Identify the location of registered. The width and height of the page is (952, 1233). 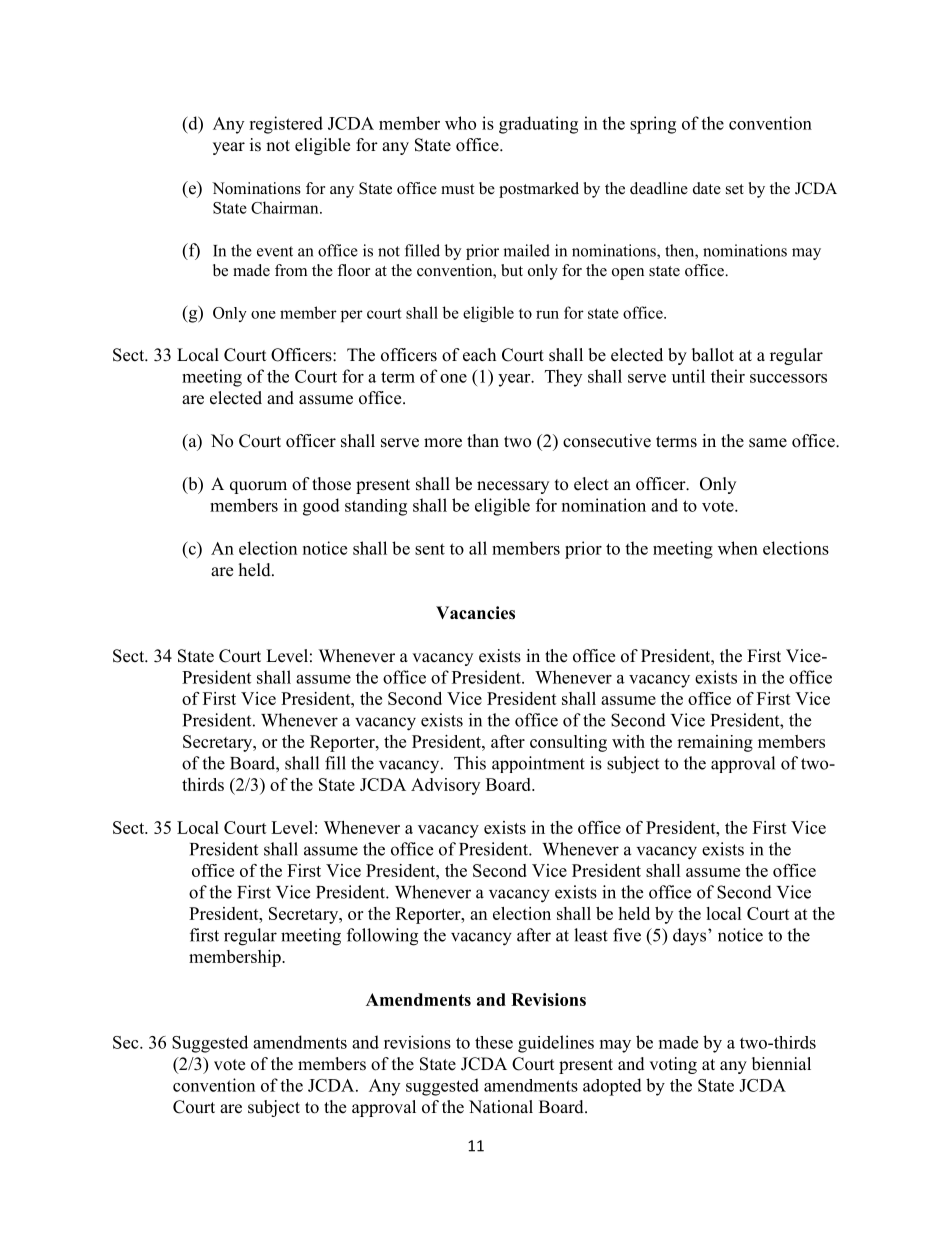
(286, 125).
